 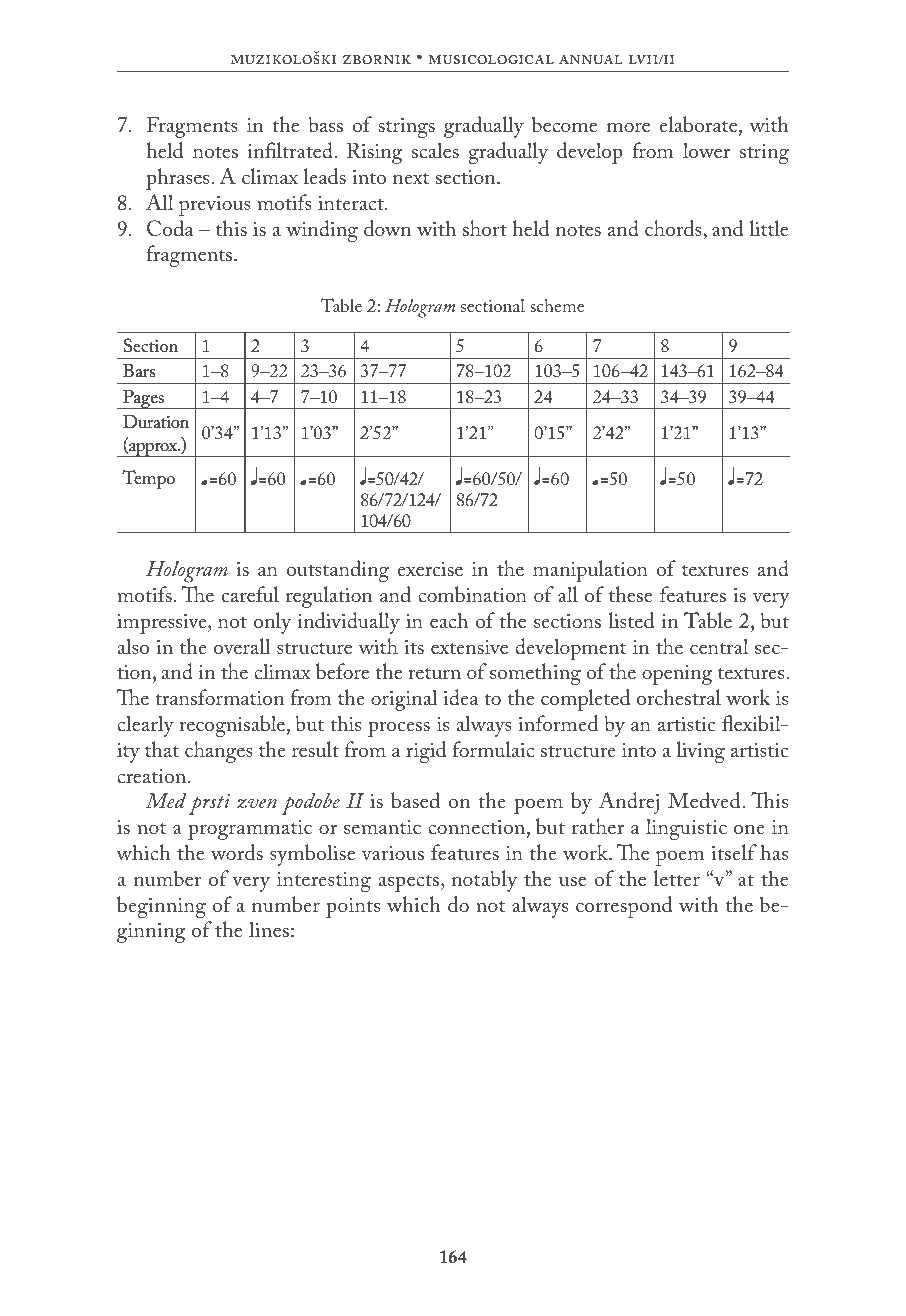 What do you see at coordinates (630, 594) in the page?
I see `these` at bounding box center [630, 594].
